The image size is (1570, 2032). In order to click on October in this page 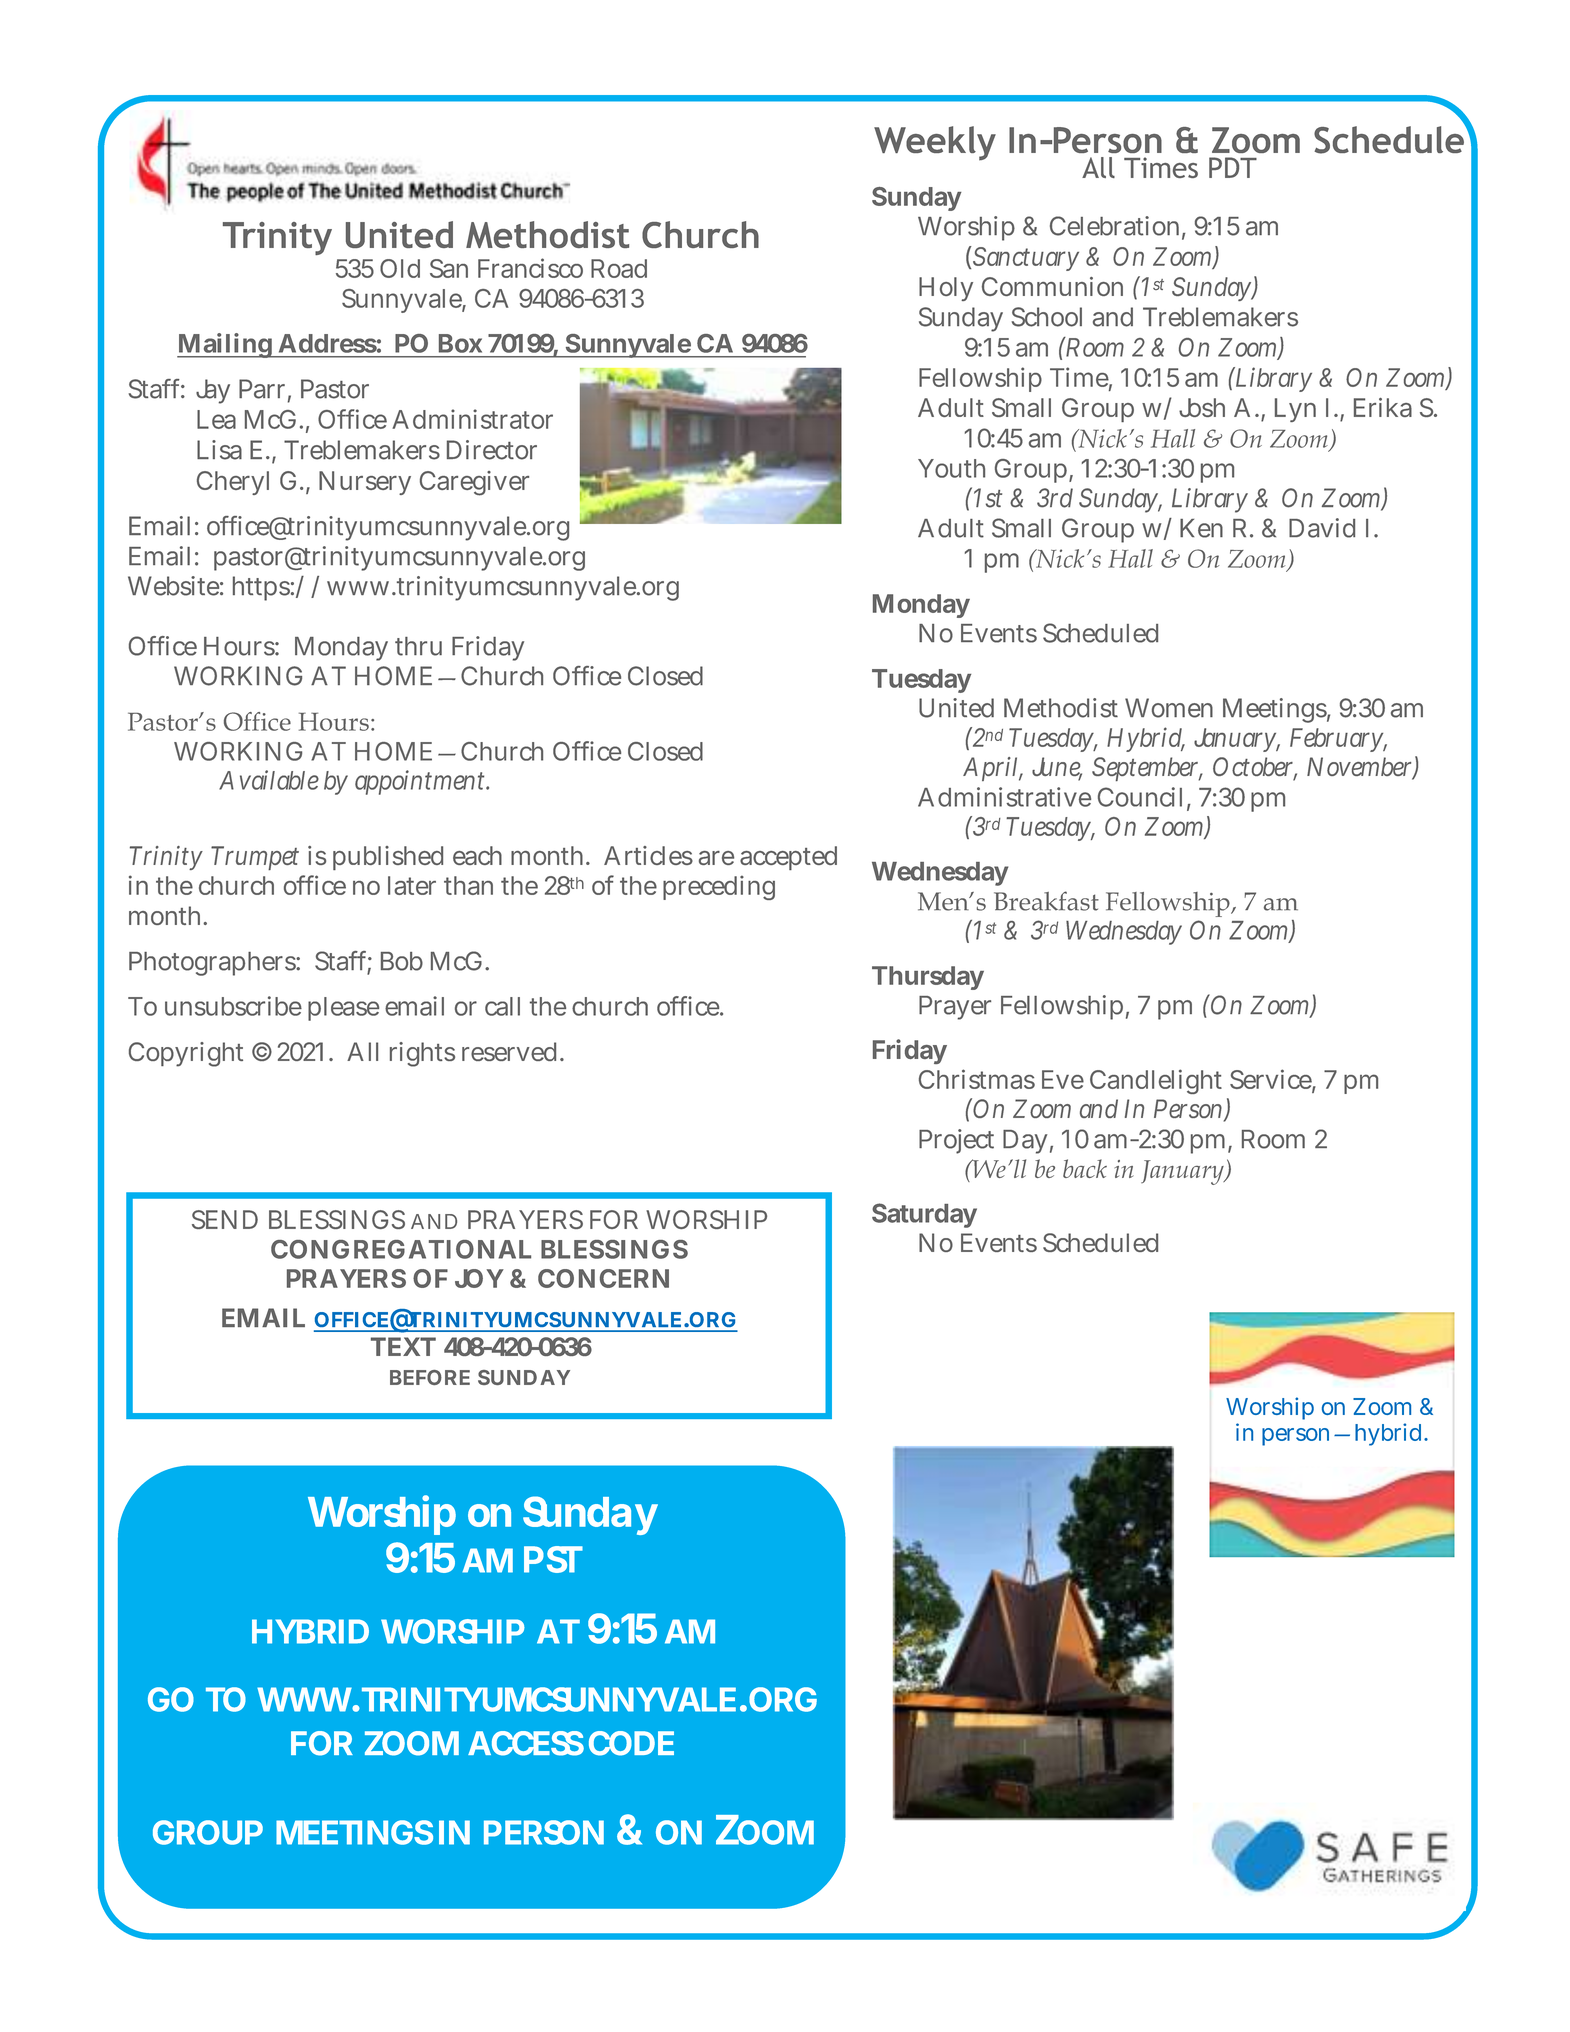, I will do `click(1255, 768)`.
